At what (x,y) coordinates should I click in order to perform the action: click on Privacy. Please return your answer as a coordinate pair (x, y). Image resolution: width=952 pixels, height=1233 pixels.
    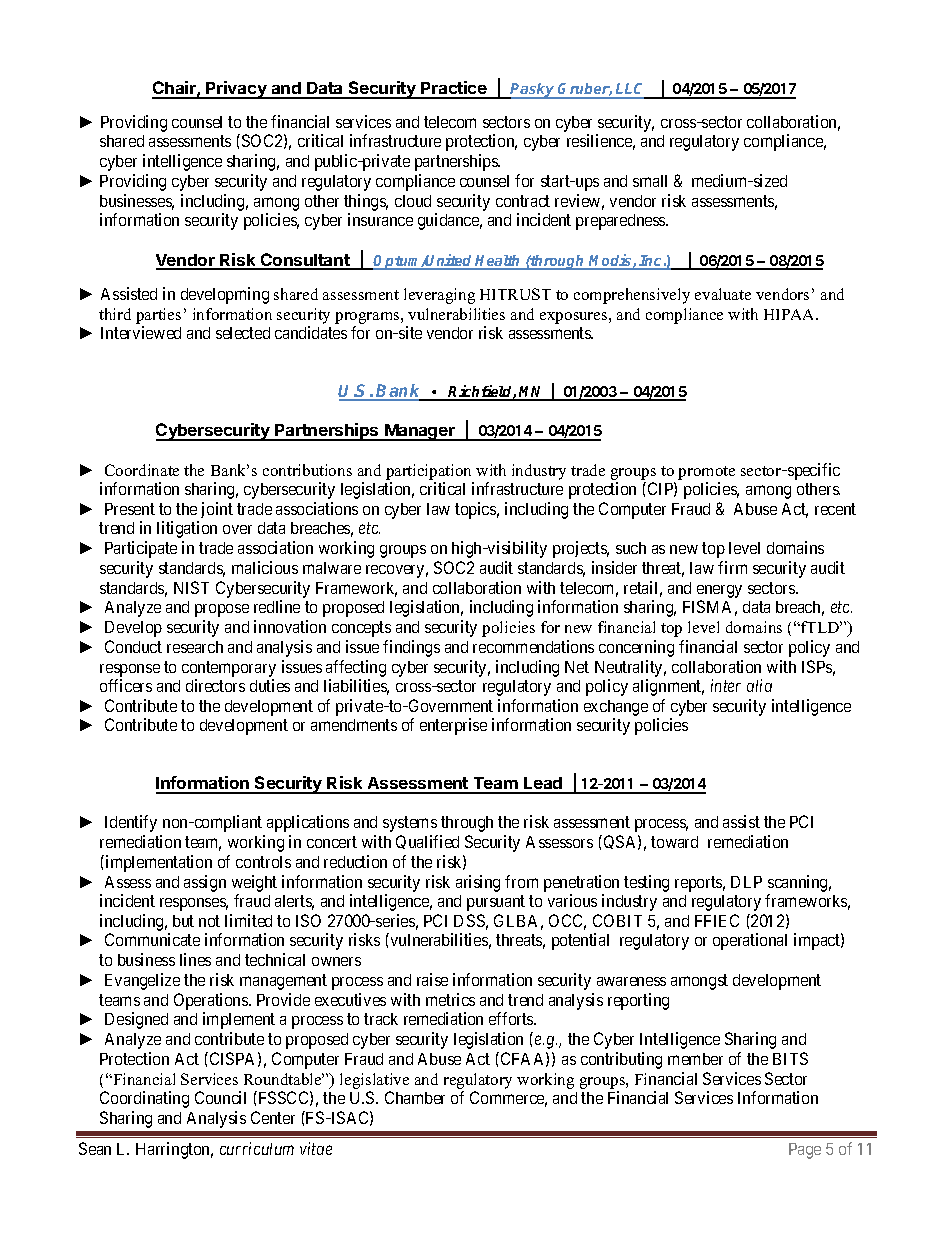
    Looking at the image, I should click on (236, 90).
